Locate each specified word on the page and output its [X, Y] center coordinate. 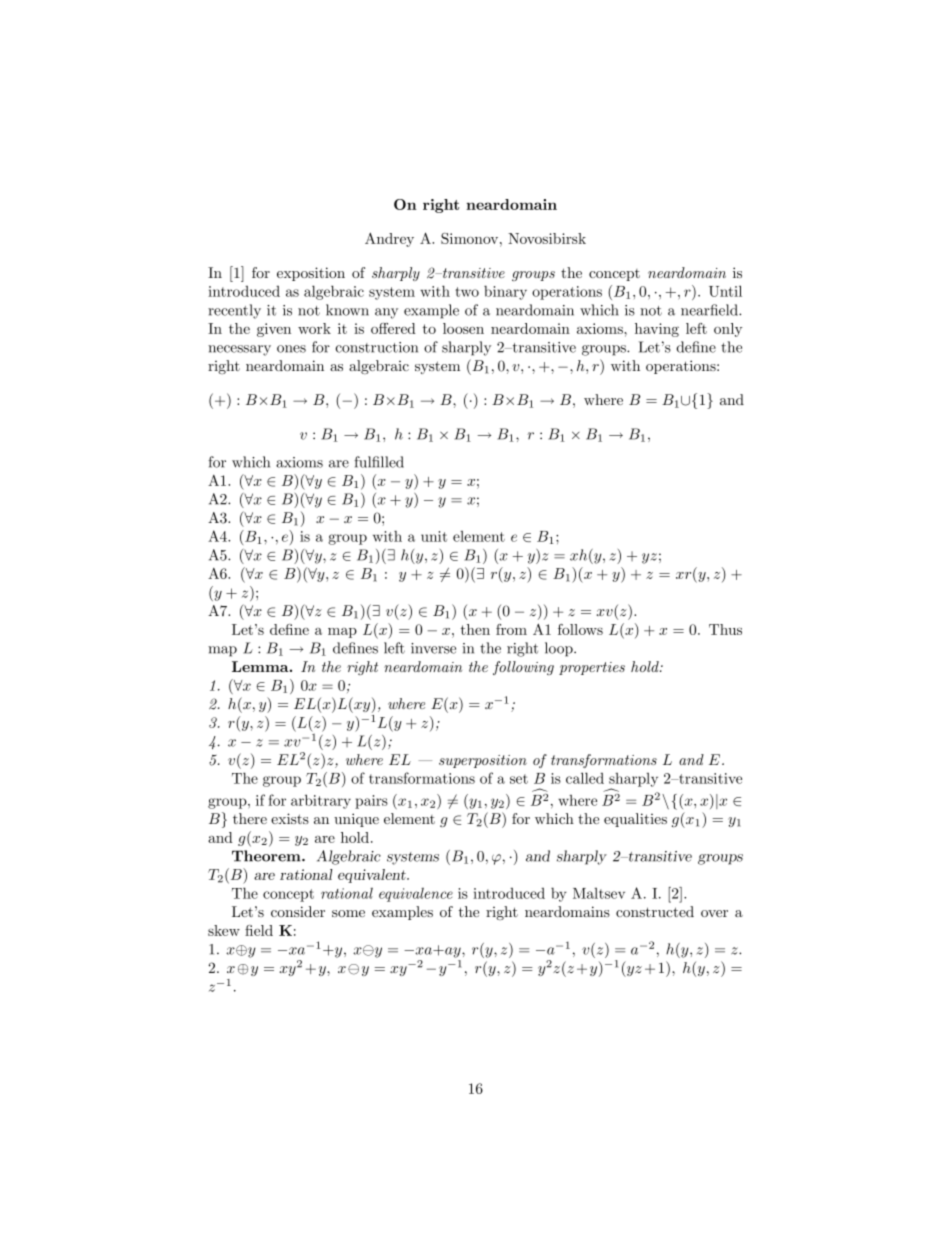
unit [434, 536]
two [467, 292]
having [657, 330]
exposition [311, 274]
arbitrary [321, 801]
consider [298, 911]
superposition [483, 761]
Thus [725, 629]
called [585, 778]
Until [725, 291]
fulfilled [379, 462]
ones [291, 349]
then [475, 629]
